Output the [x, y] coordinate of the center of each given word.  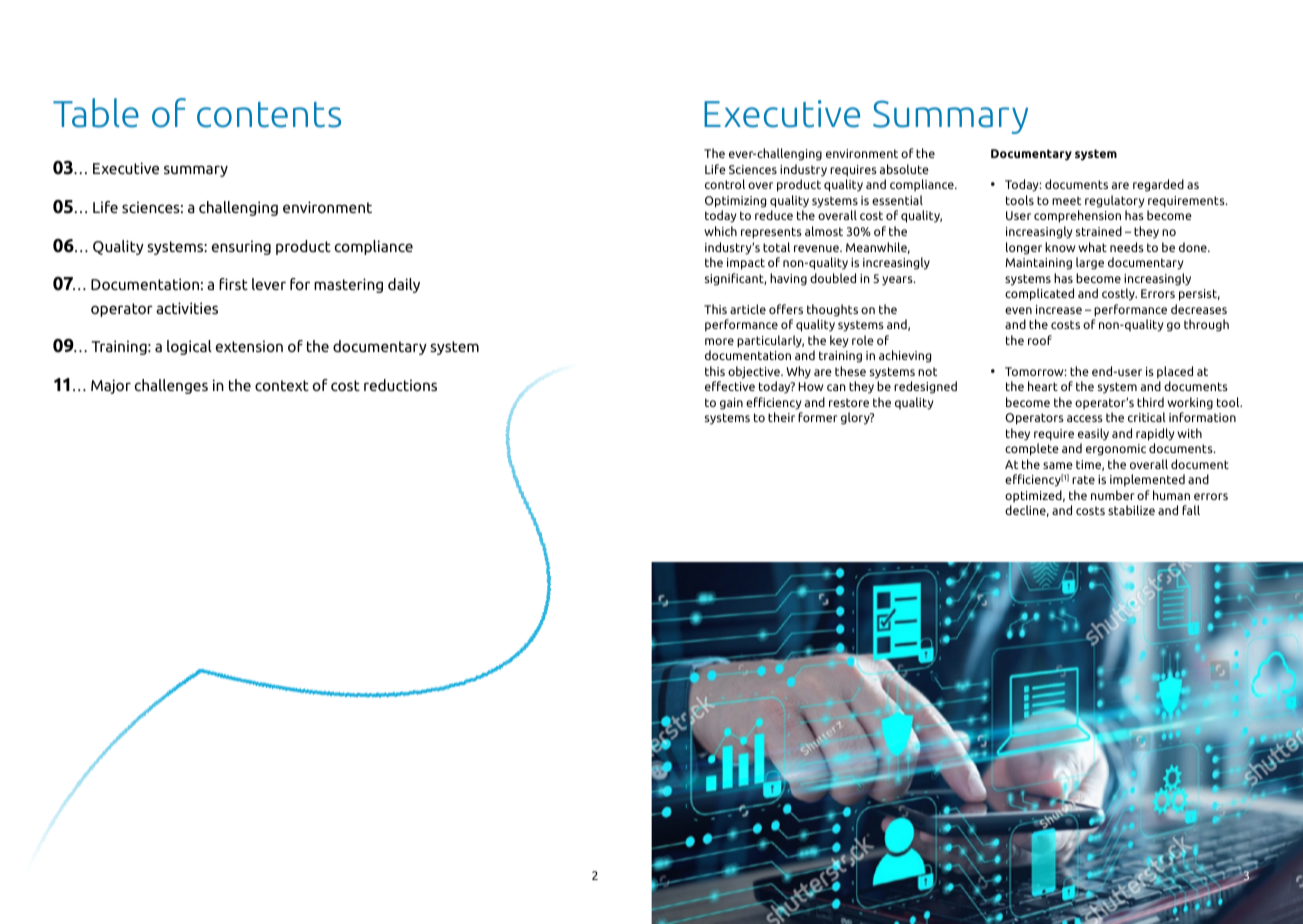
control [725, 184]
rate [1083, 479]
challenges [171, 386]
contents [269, 115]
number [1112, 495]
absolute [904, 169]
